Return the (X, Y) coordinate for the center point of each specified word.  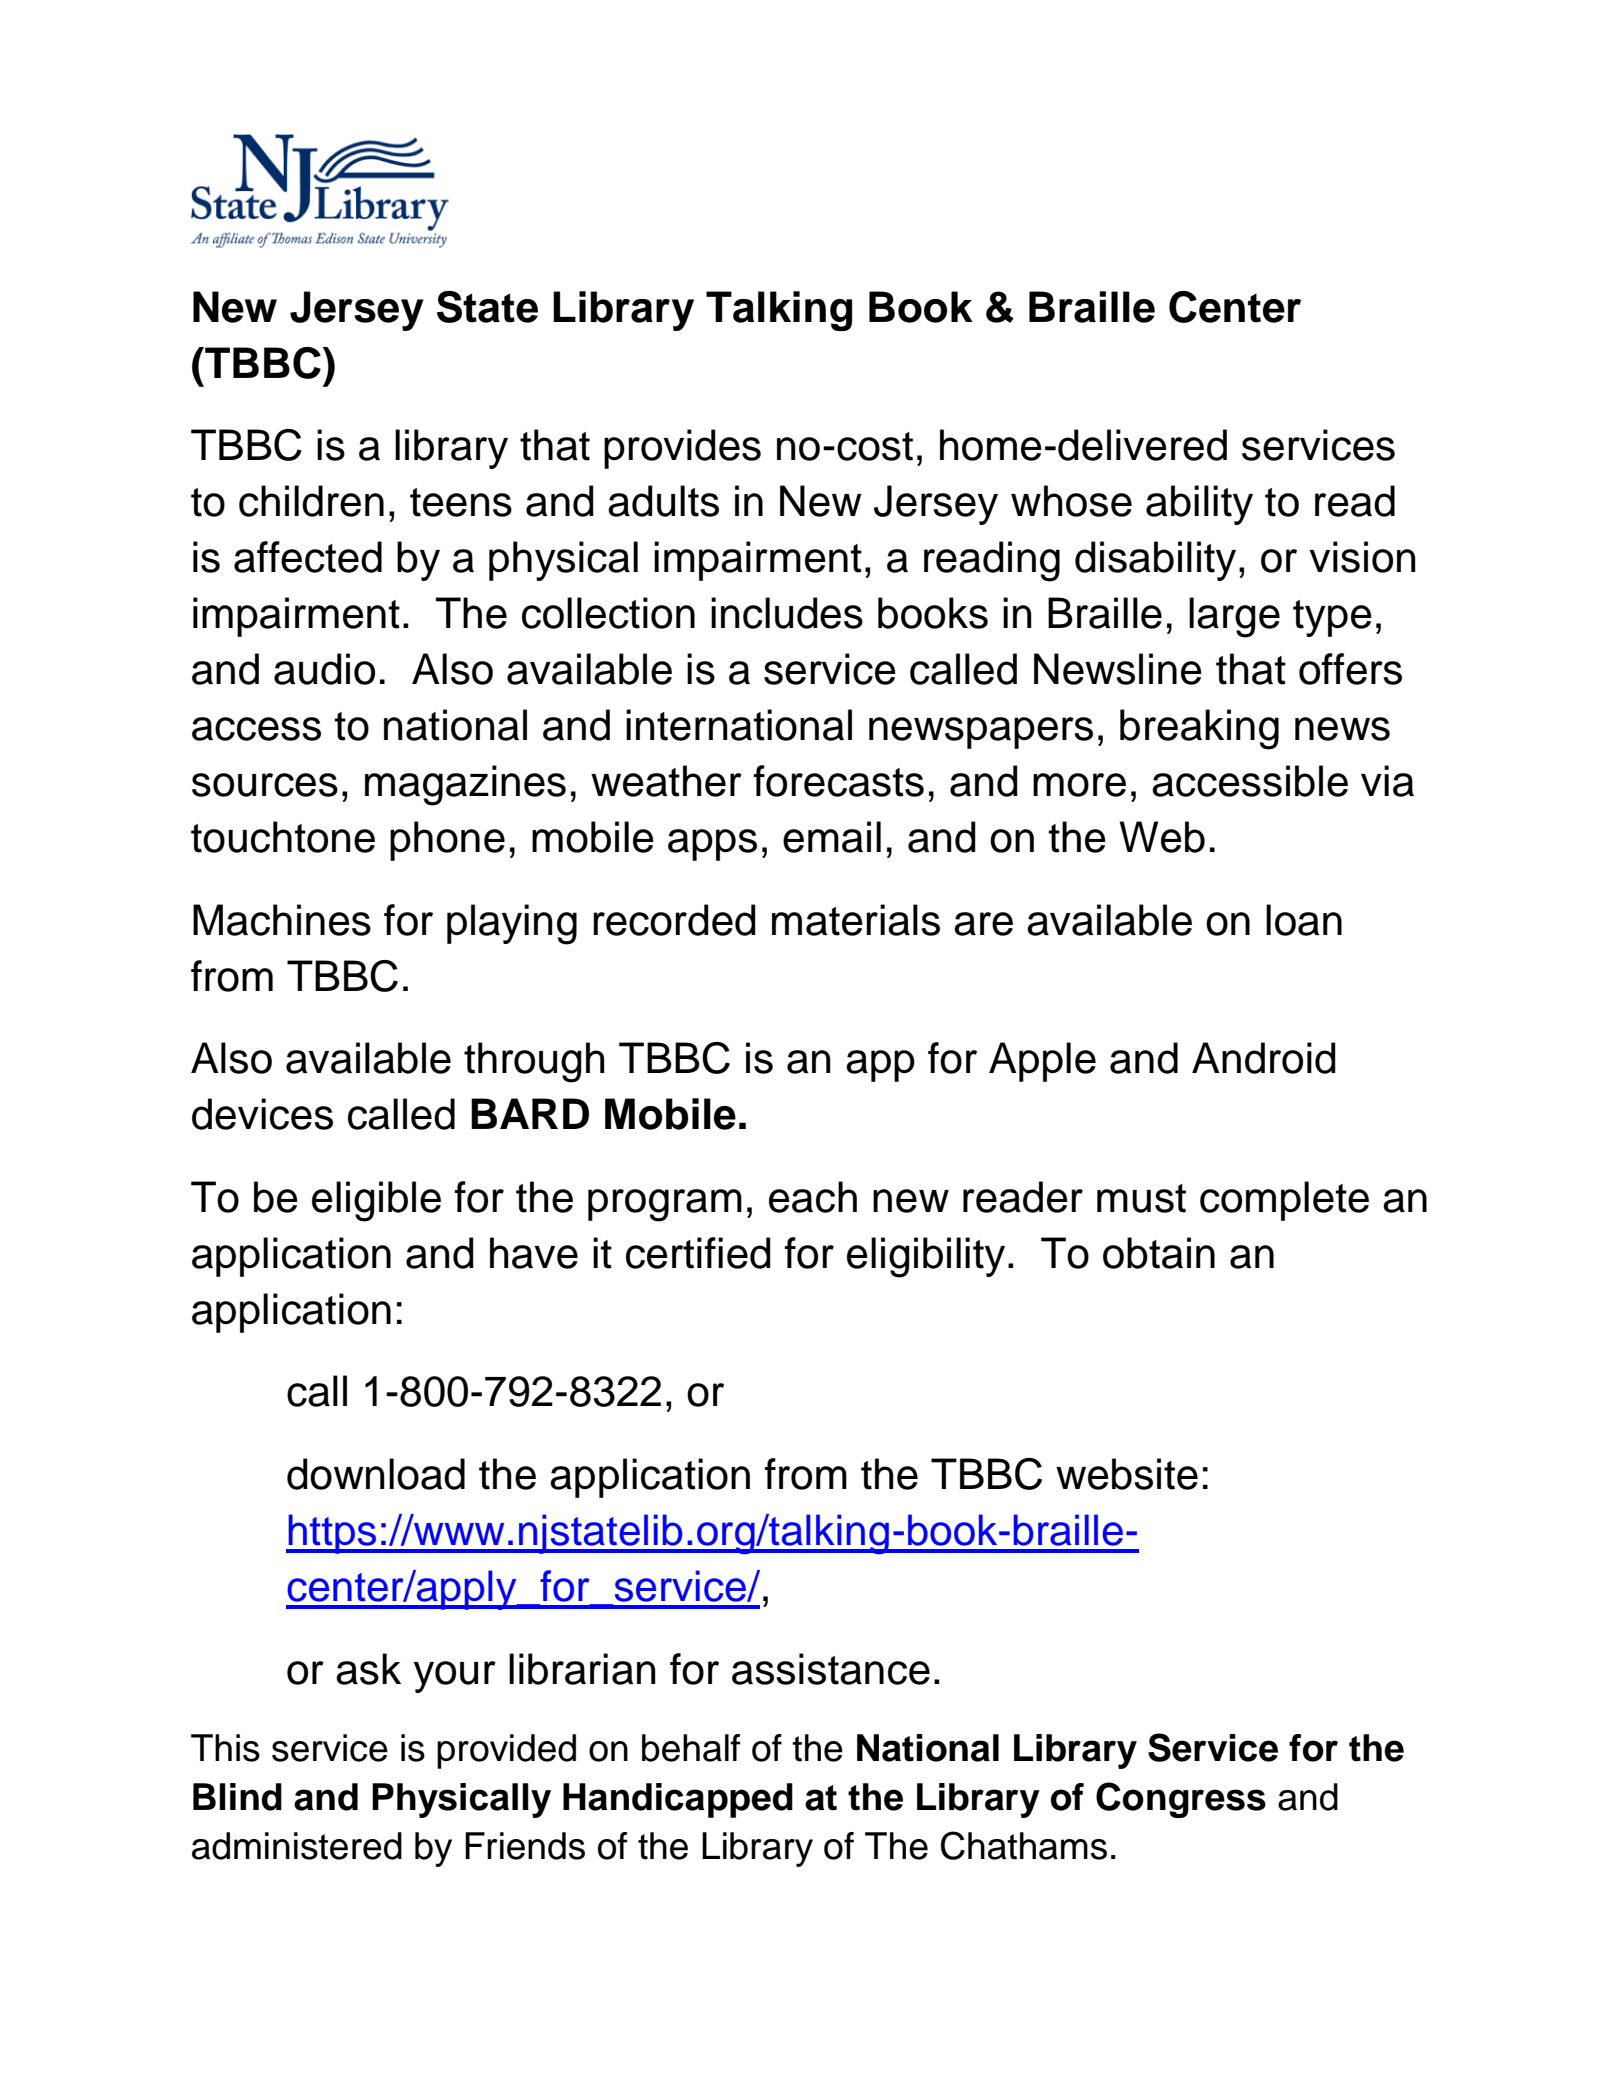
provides (682, 449)
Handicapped (678, 1800)
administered (297, 1846)
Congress (1181, 1800)
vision (1362, 557)
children (311, 501)
